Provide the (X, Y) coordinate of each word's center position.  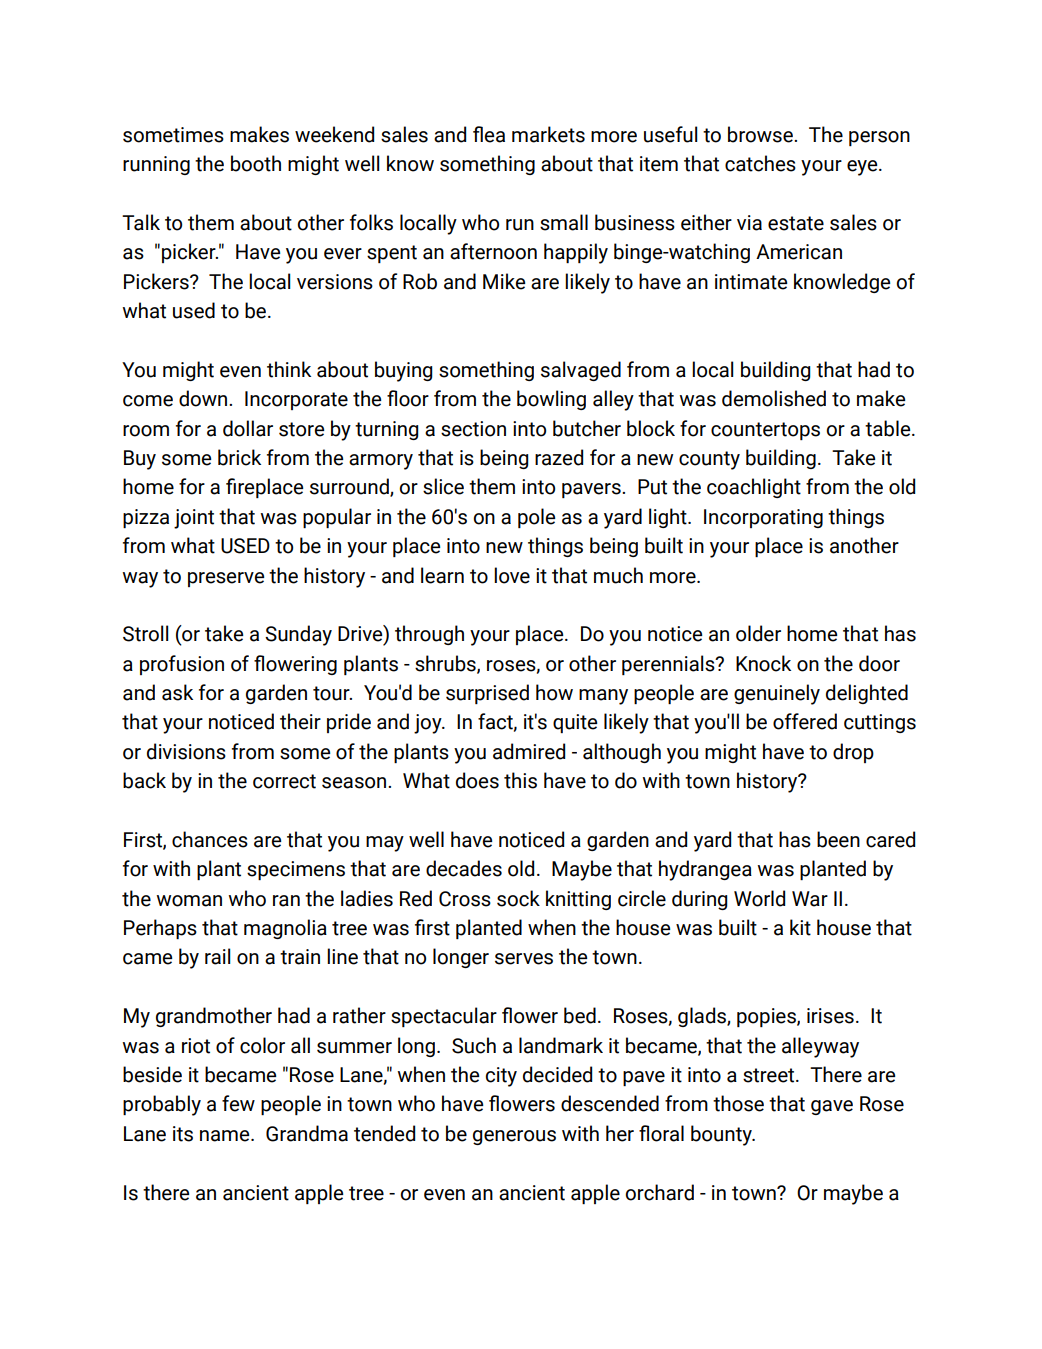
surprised (487, 694)
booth (256, 163)
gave (832, 1107)
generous (514, 1137)
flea (489, 134)
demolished (774, 398)
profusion (182, 665)
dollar (248, 428)
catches (760, 163)
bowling (551, 400)
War (810, 899)
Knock (763, 663)
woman (189, 901)
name (226, 1136)
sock (518, 898)
